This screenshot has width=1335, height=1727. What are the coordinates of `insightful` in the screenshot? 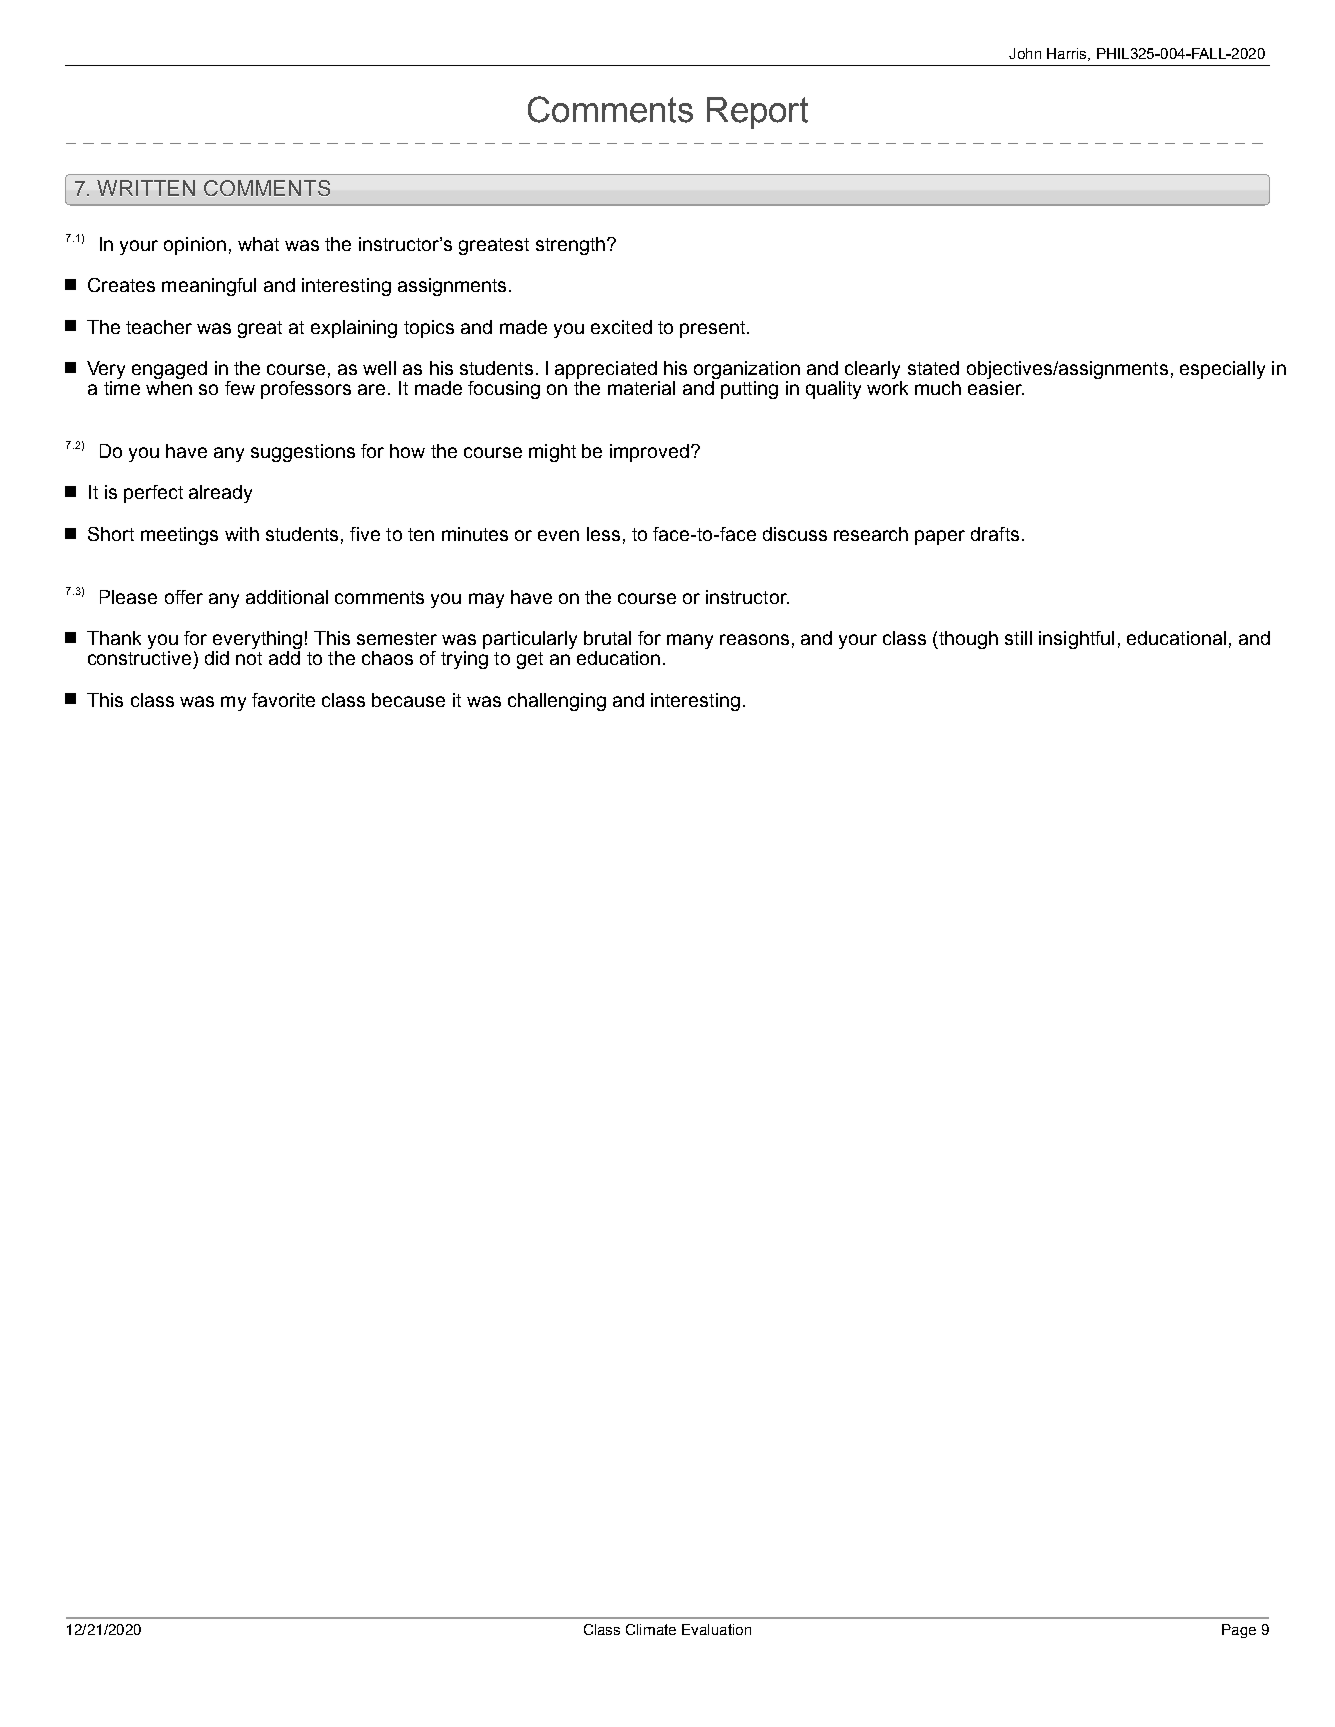 It's located at (1076, 640).
